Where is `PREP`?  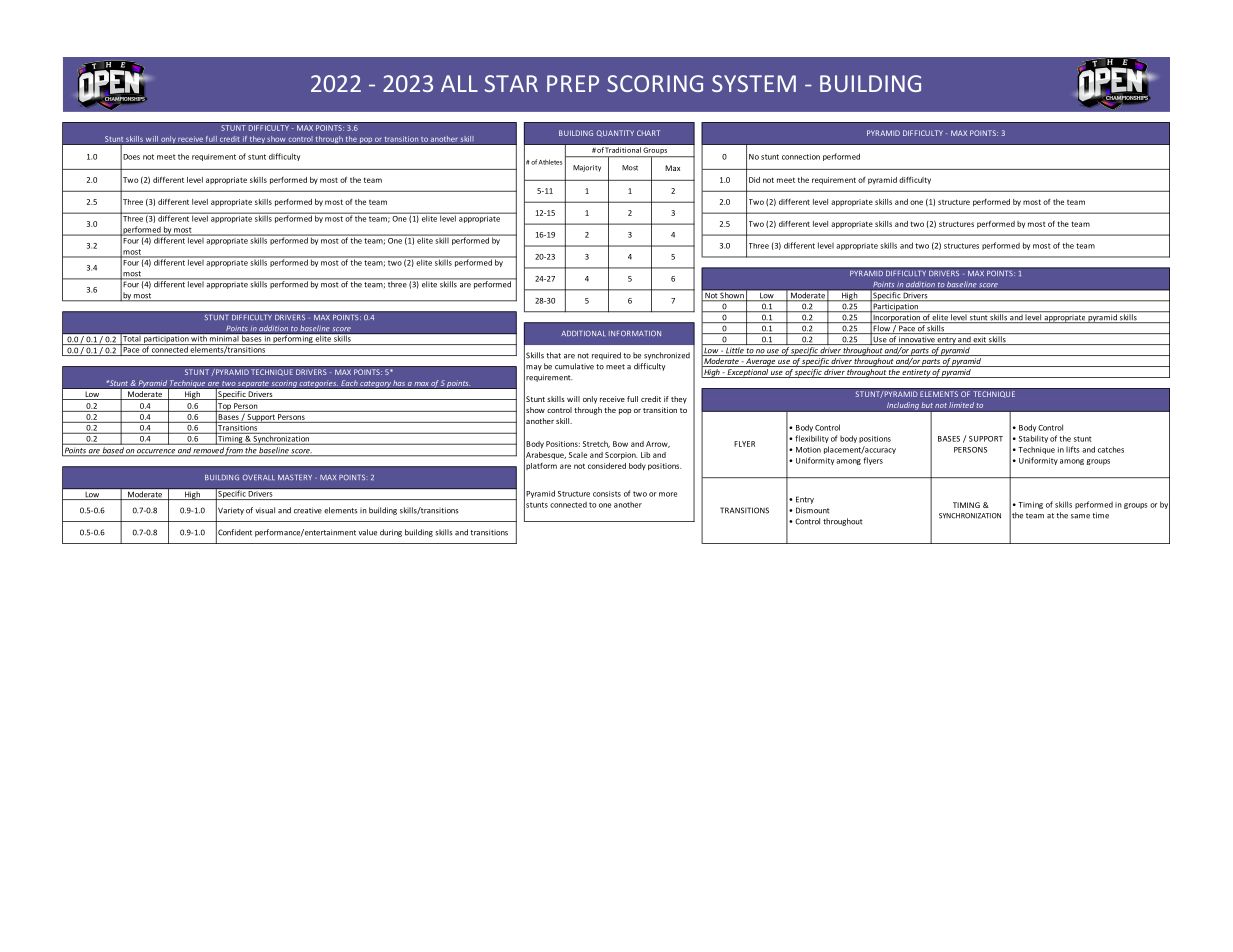 PREP is located at coordinates (573, 83).
